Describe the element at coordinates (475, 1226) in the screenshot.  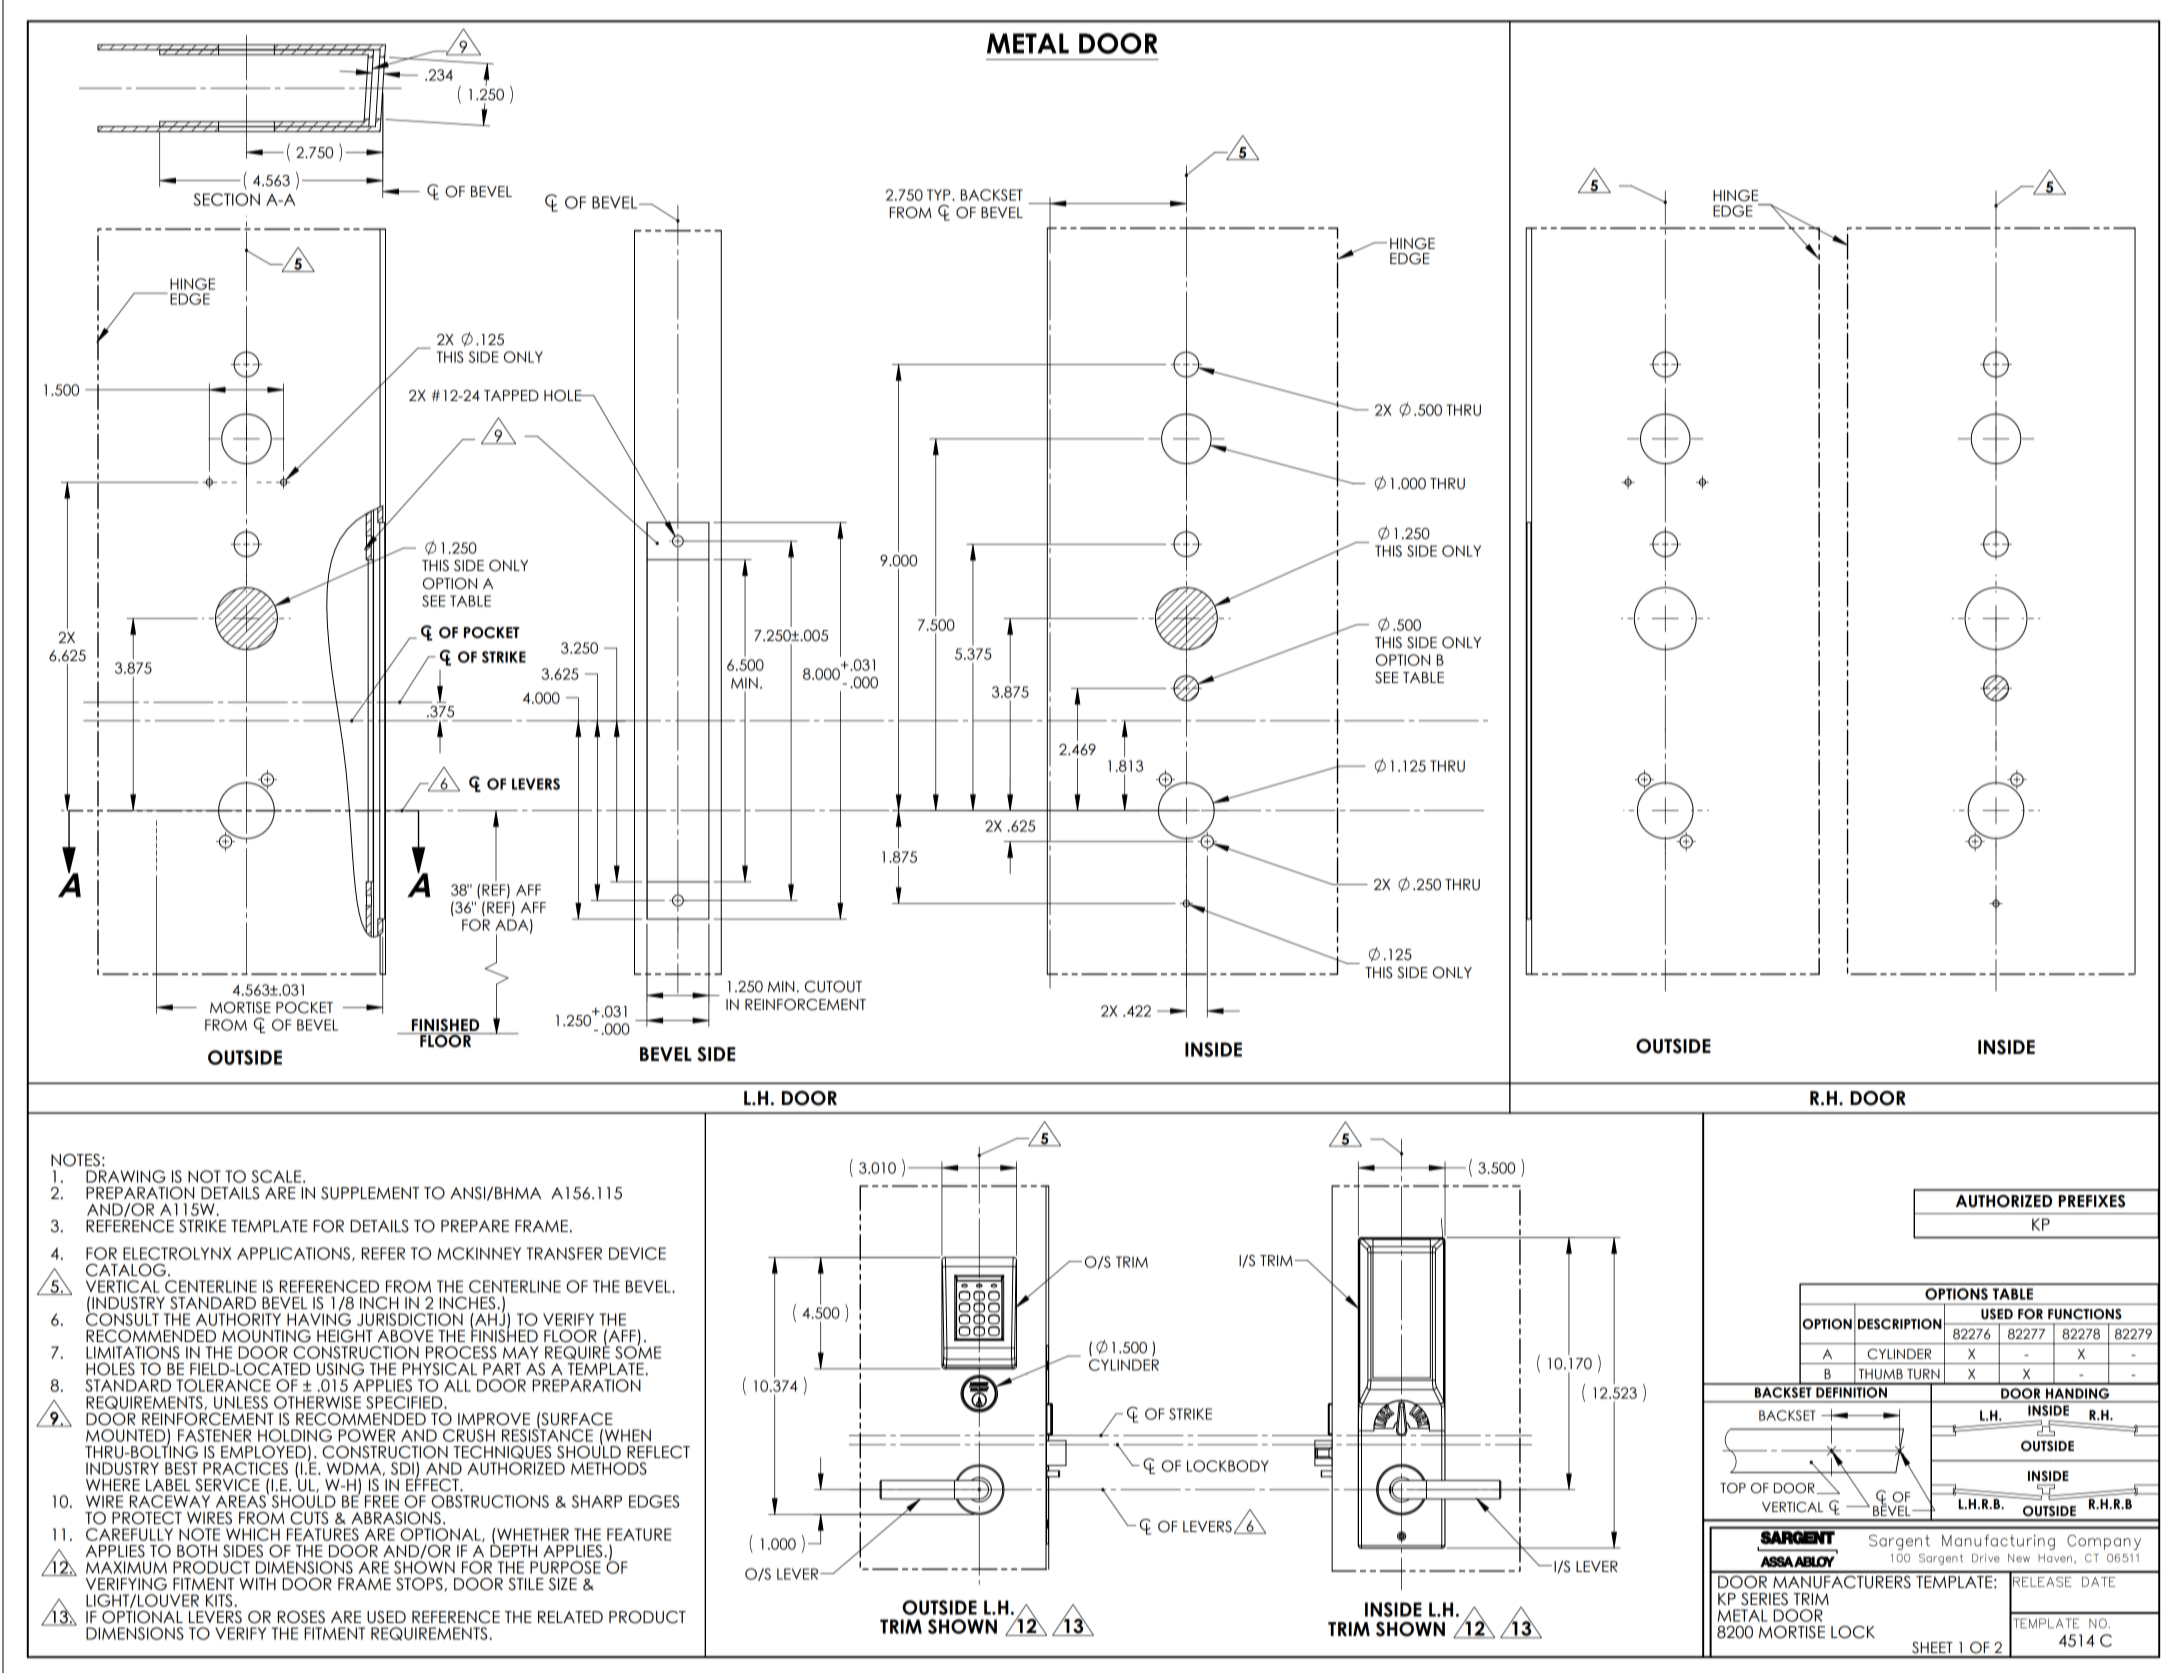
I see `PREPARE` at that location.
